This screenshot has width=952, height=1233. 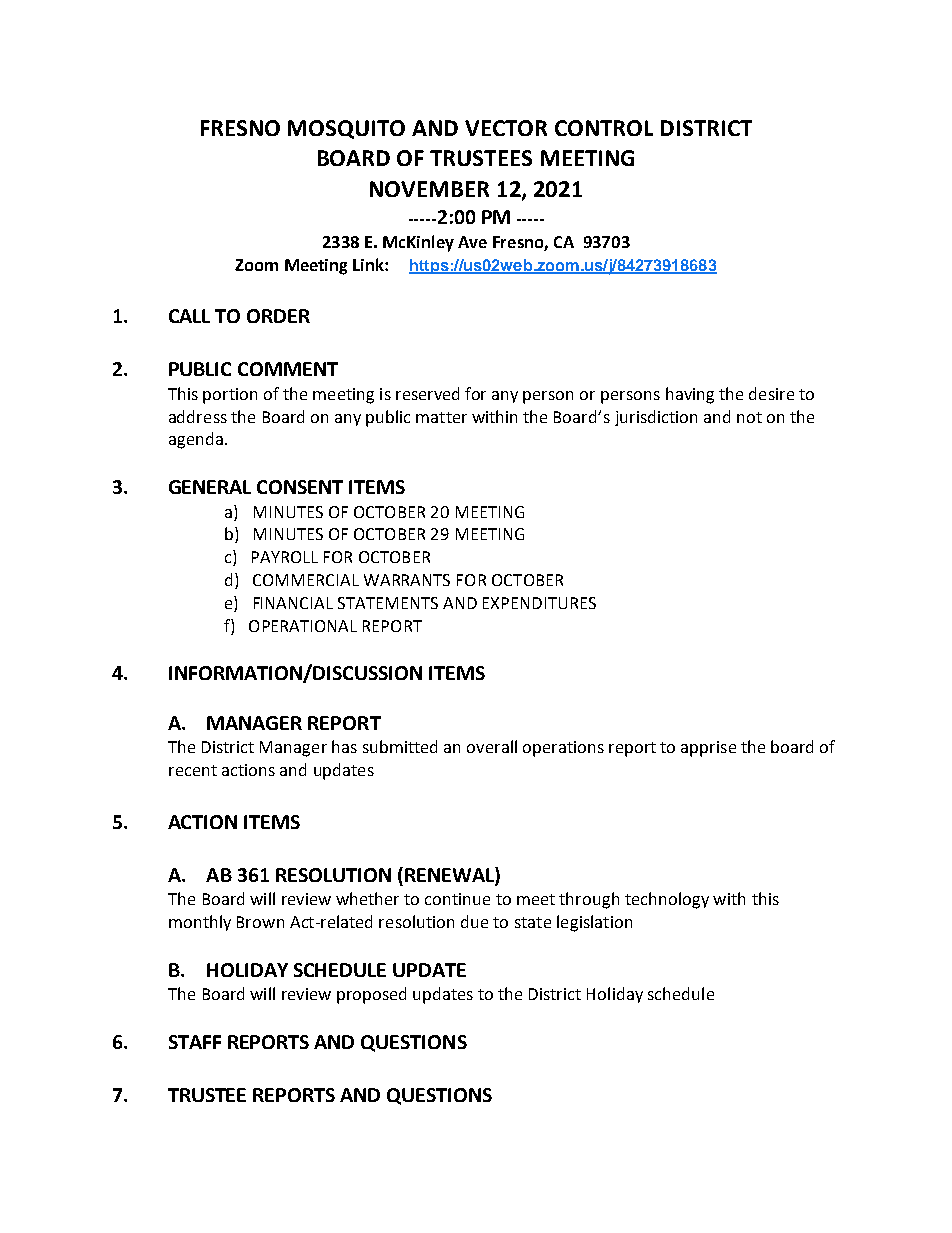 I want to click on FINANCIAL, so click(x=293, y=603).
